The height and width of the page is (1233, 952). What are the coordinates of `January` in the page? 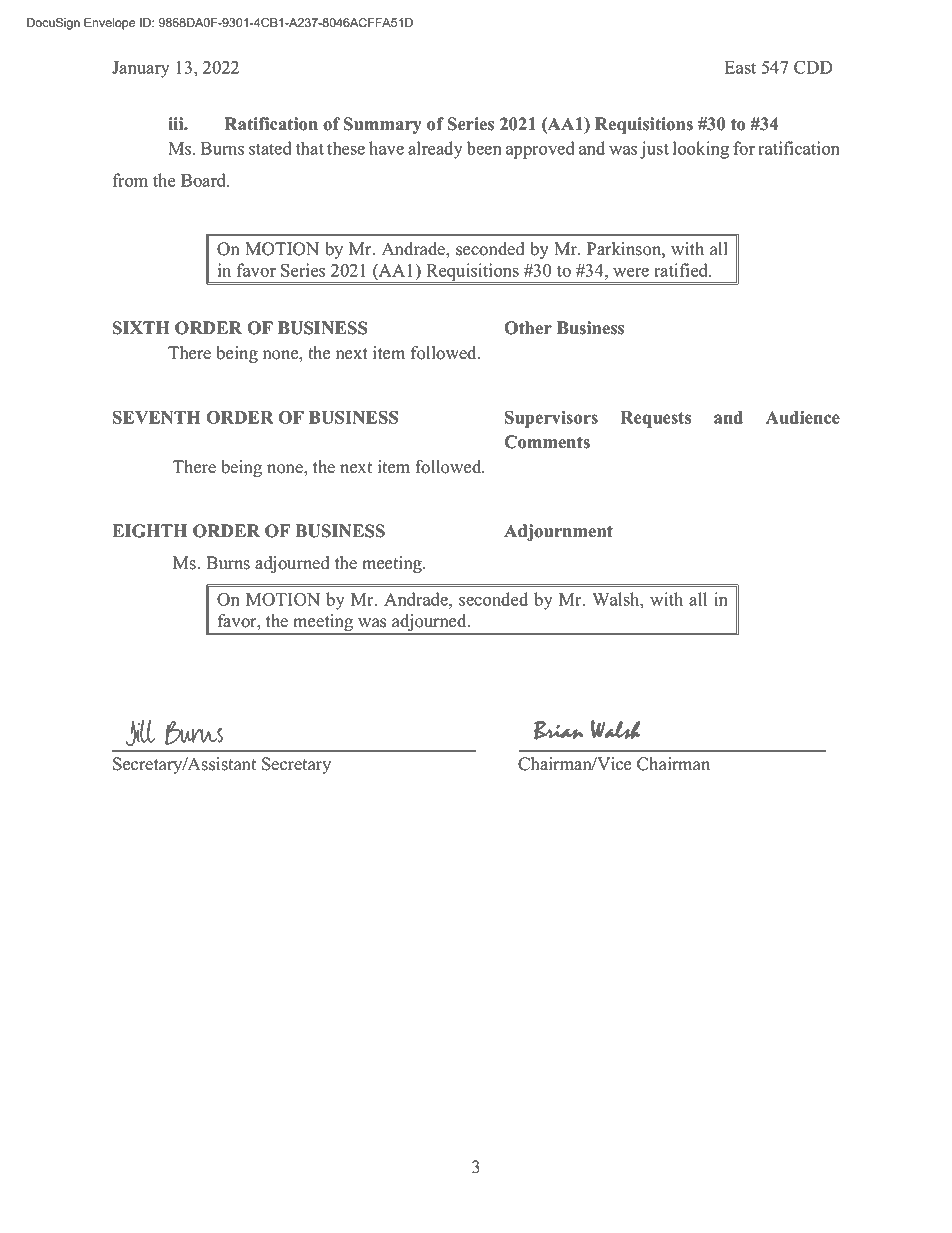 It's located at (141, 69).
